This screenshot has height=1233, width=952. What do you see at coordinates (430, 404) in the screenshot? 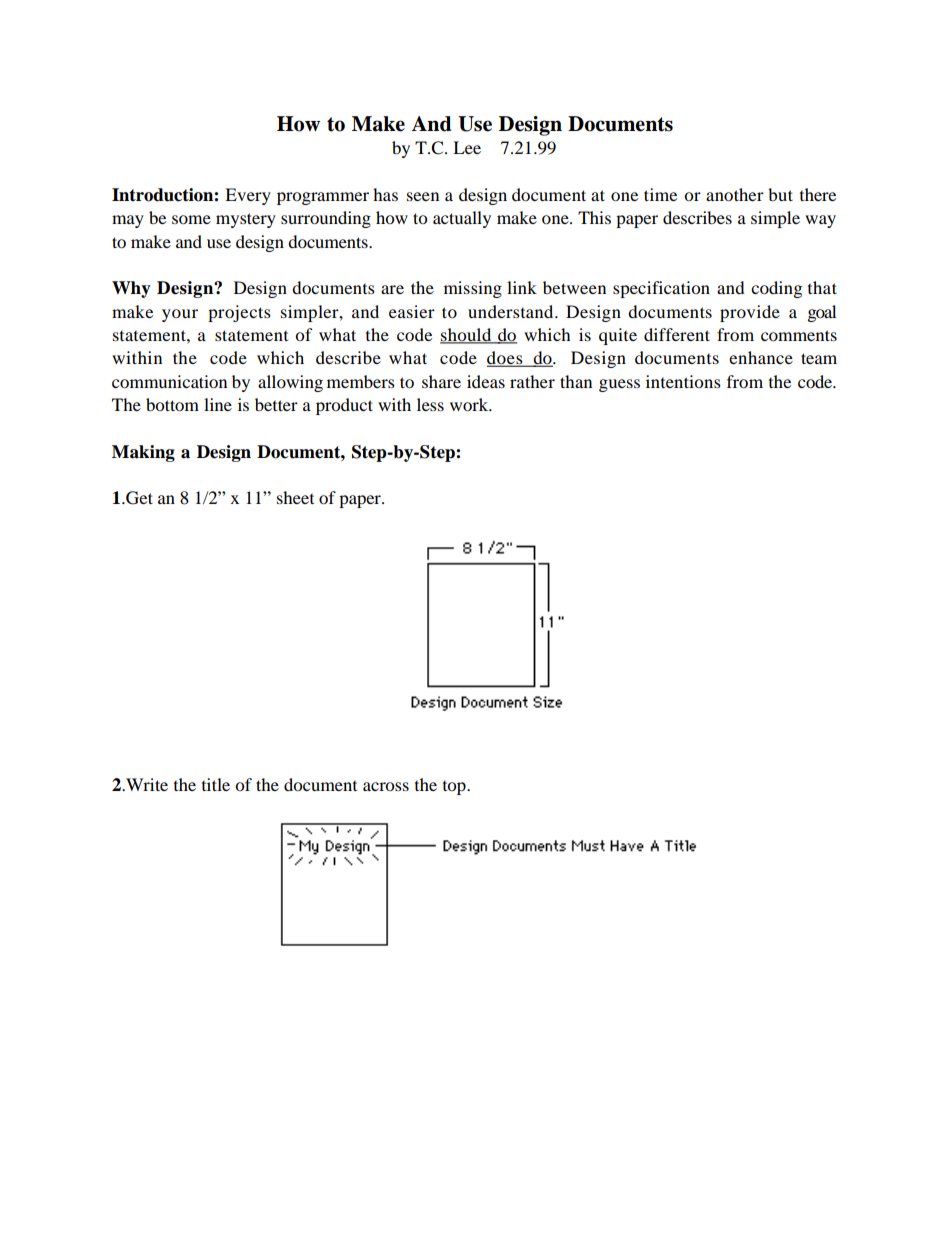
I see `less` at bounding box center [430, 404].
